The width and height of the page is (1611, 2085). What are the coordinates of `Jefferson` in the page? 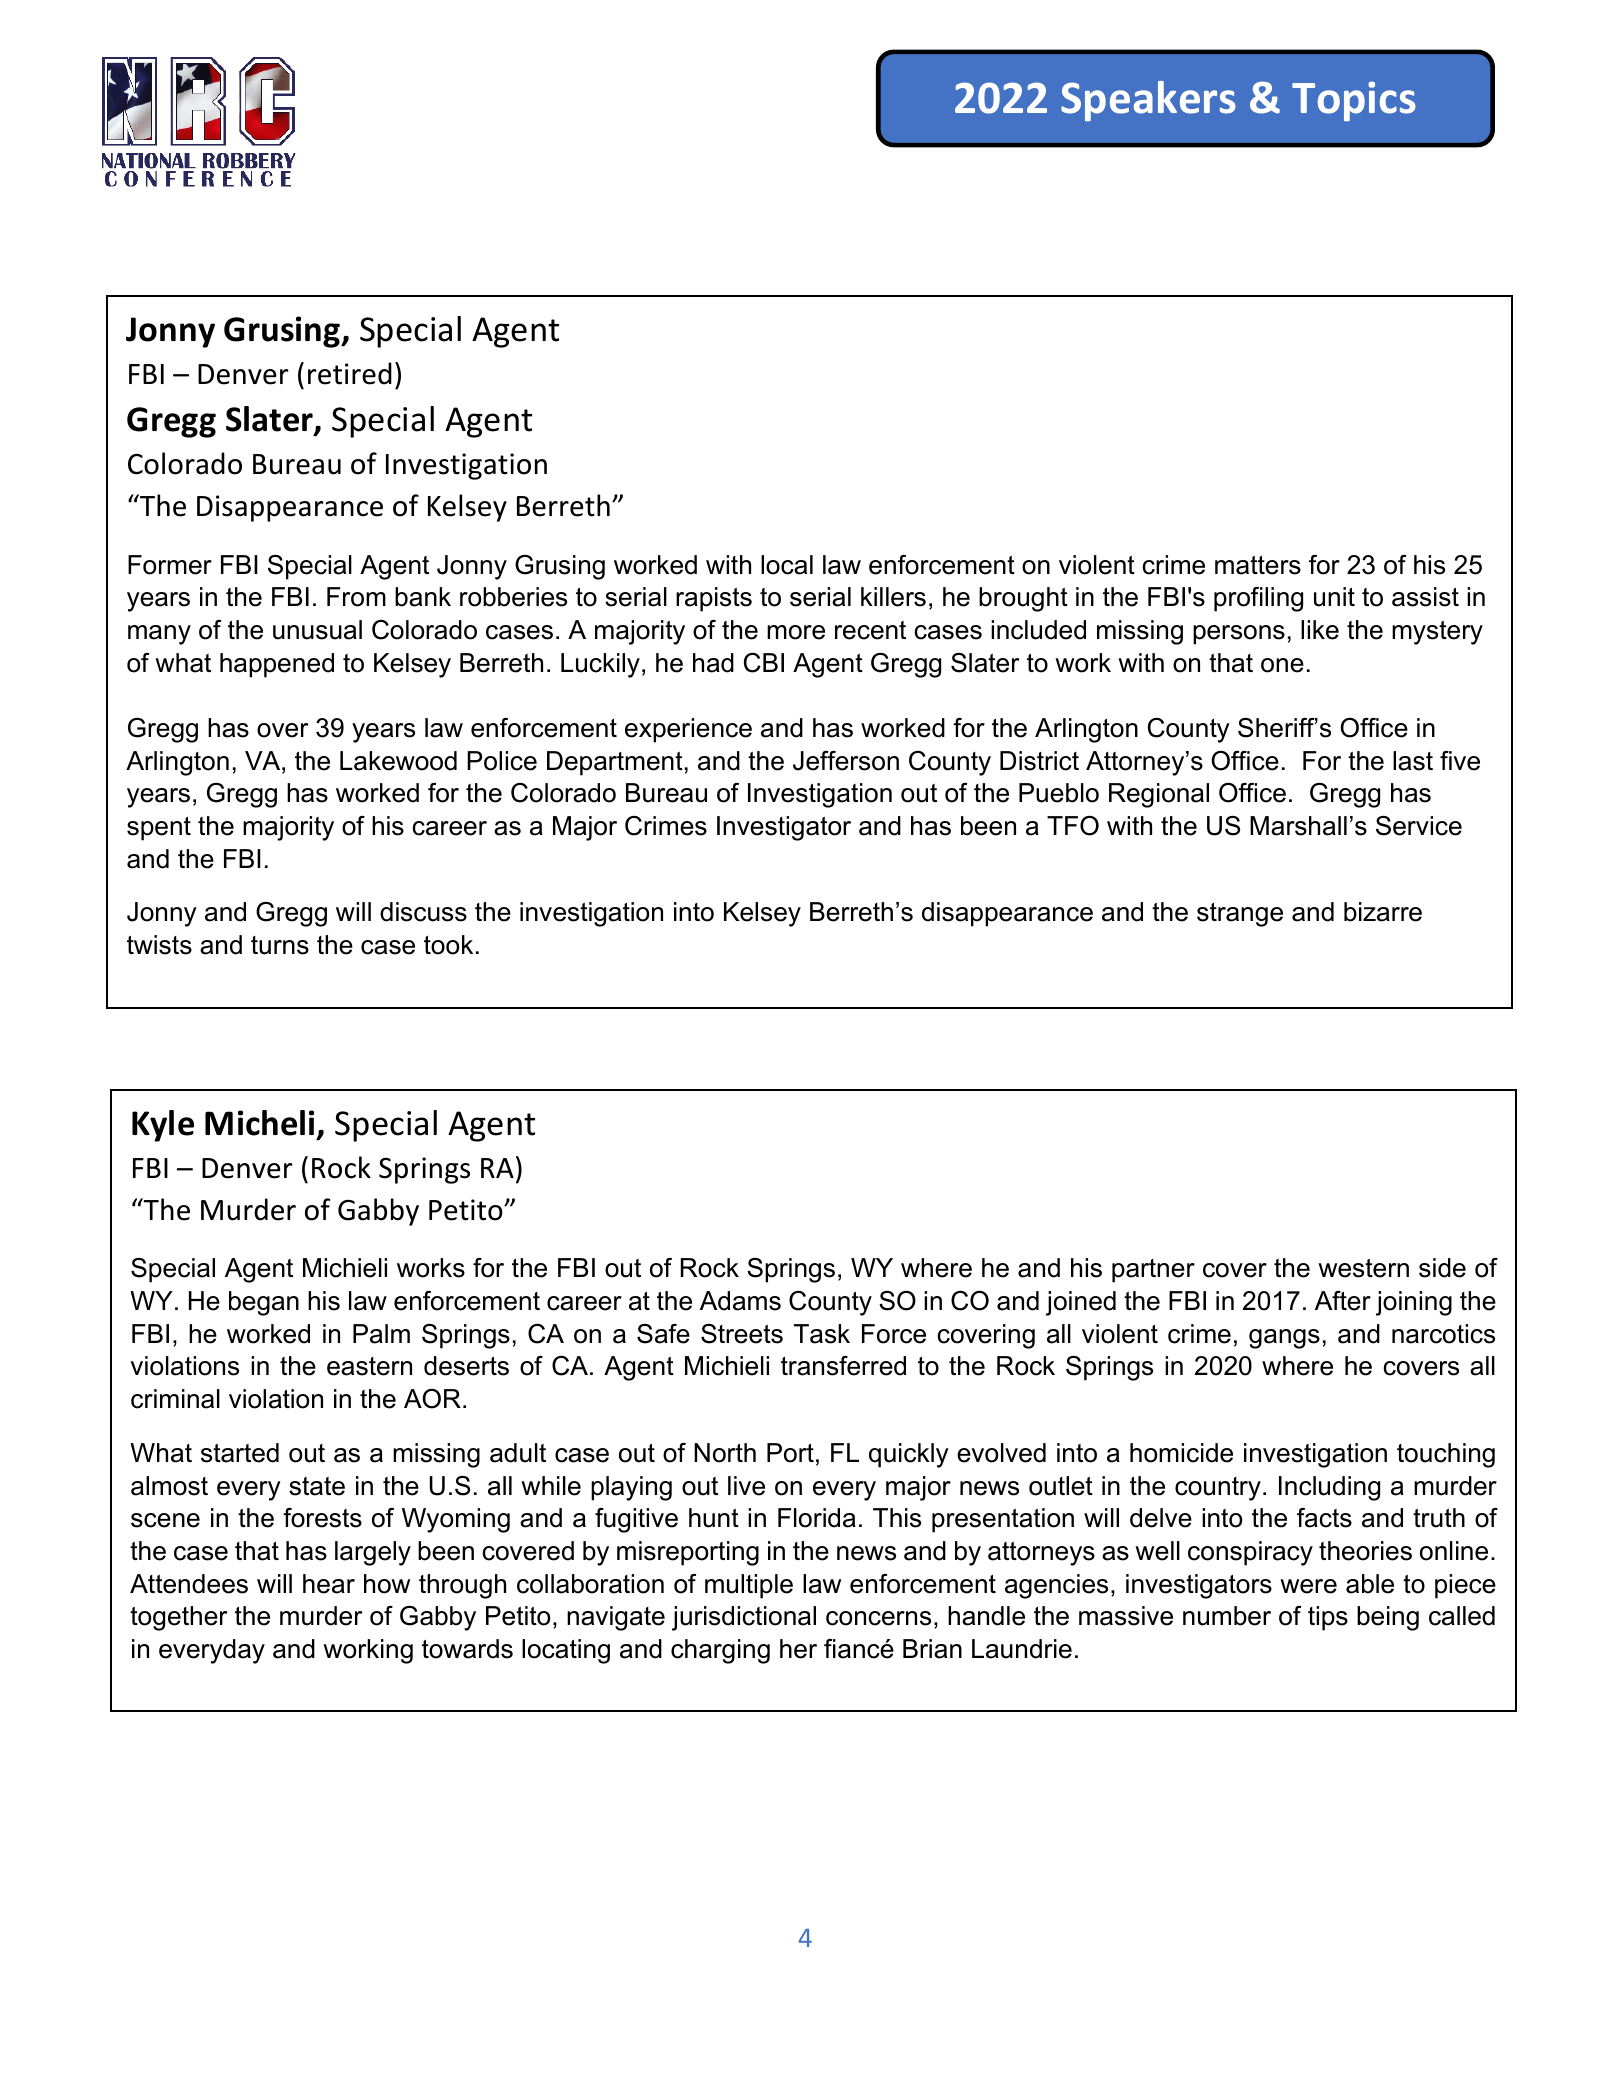 It's located at (846, 761).
